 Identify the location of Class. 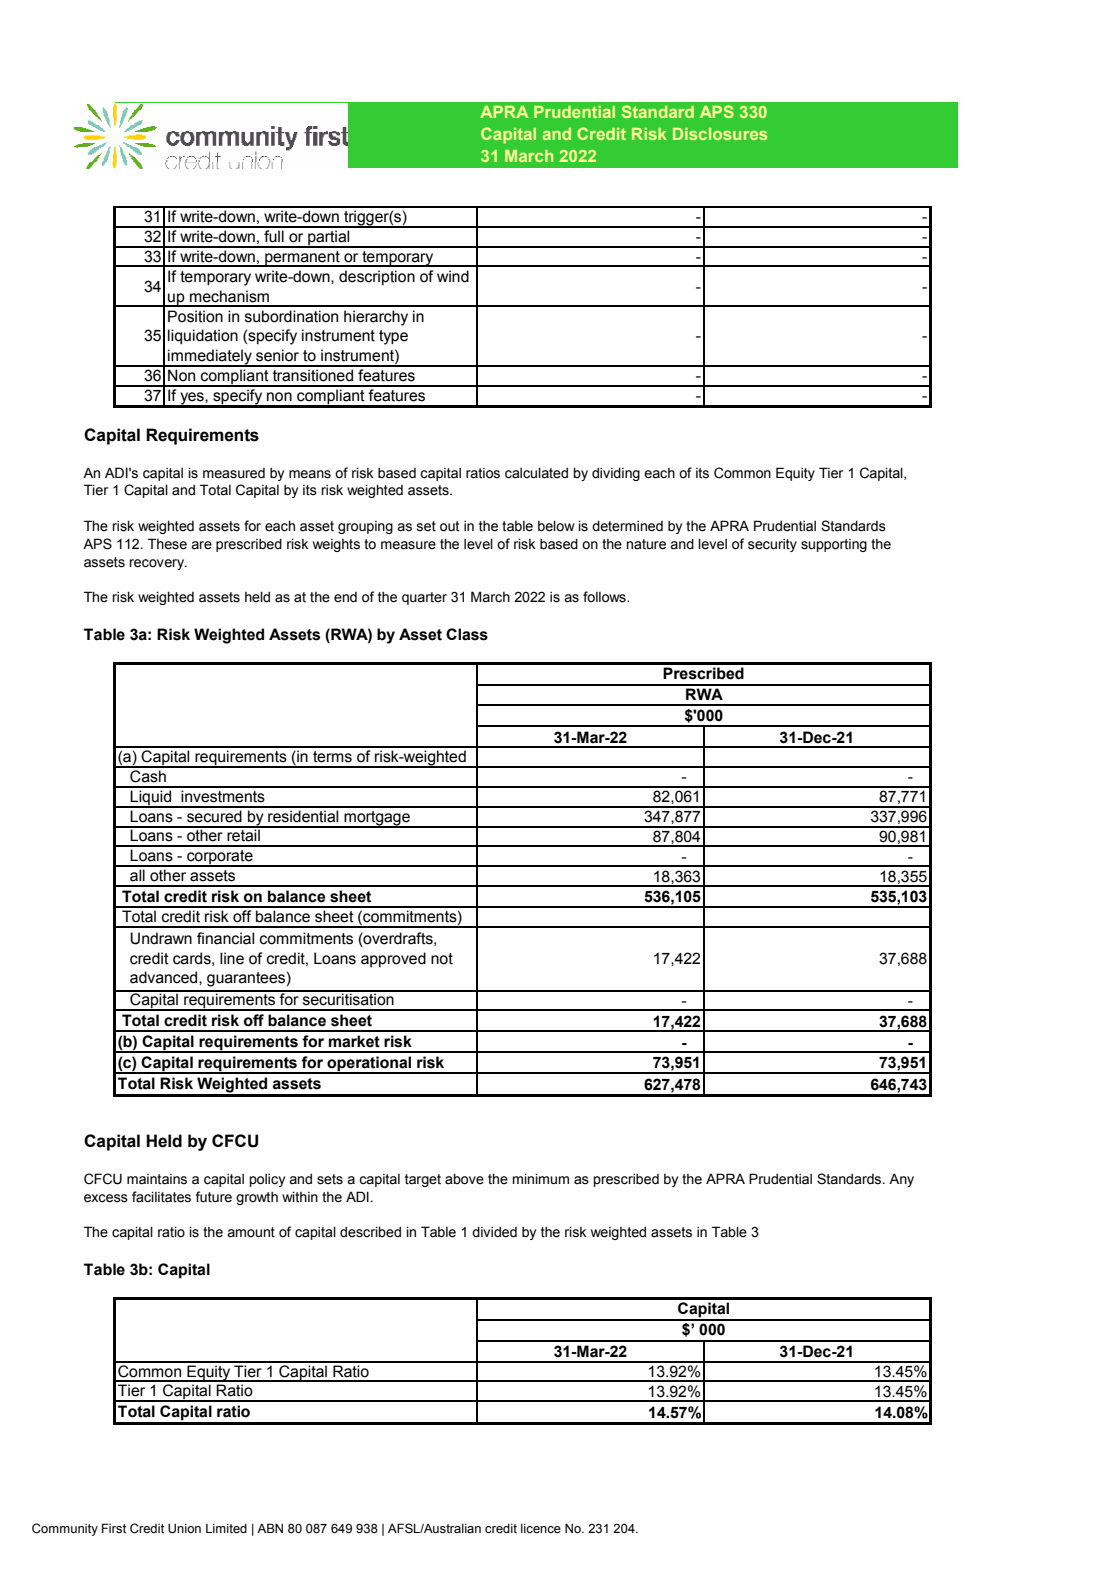
(467, 634).
